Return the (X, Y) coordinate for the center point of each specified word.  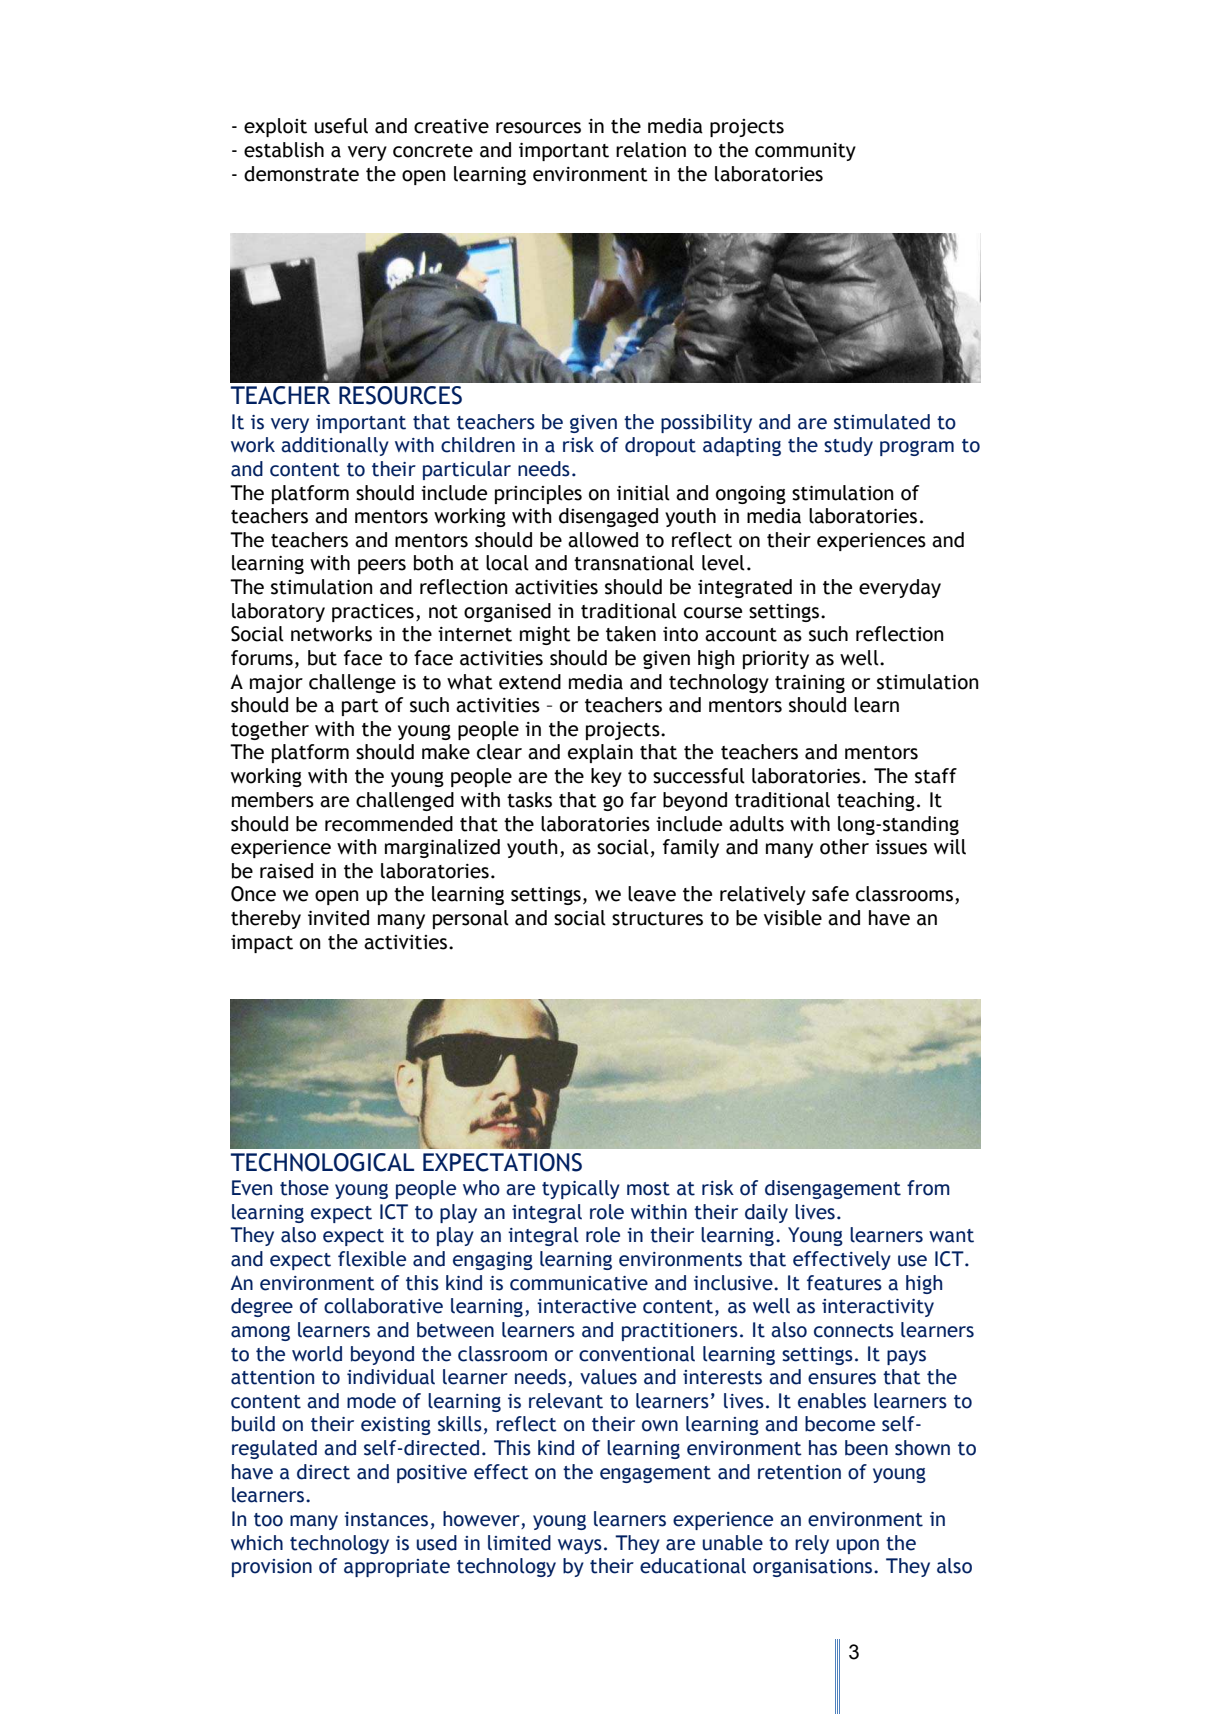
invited (338, 918)
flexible (372, 1259)
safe (830, 894)
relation (651, 150)
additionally (335, 446)
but (322, 658)
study (848, 446)
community (805, 152)
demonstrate (301, 174)
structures (657, 919)
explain (600, 753)
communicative (579, 1283)
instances (386, 1519)
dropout (660, 446)
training (810, 684)
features (844, 1283)
